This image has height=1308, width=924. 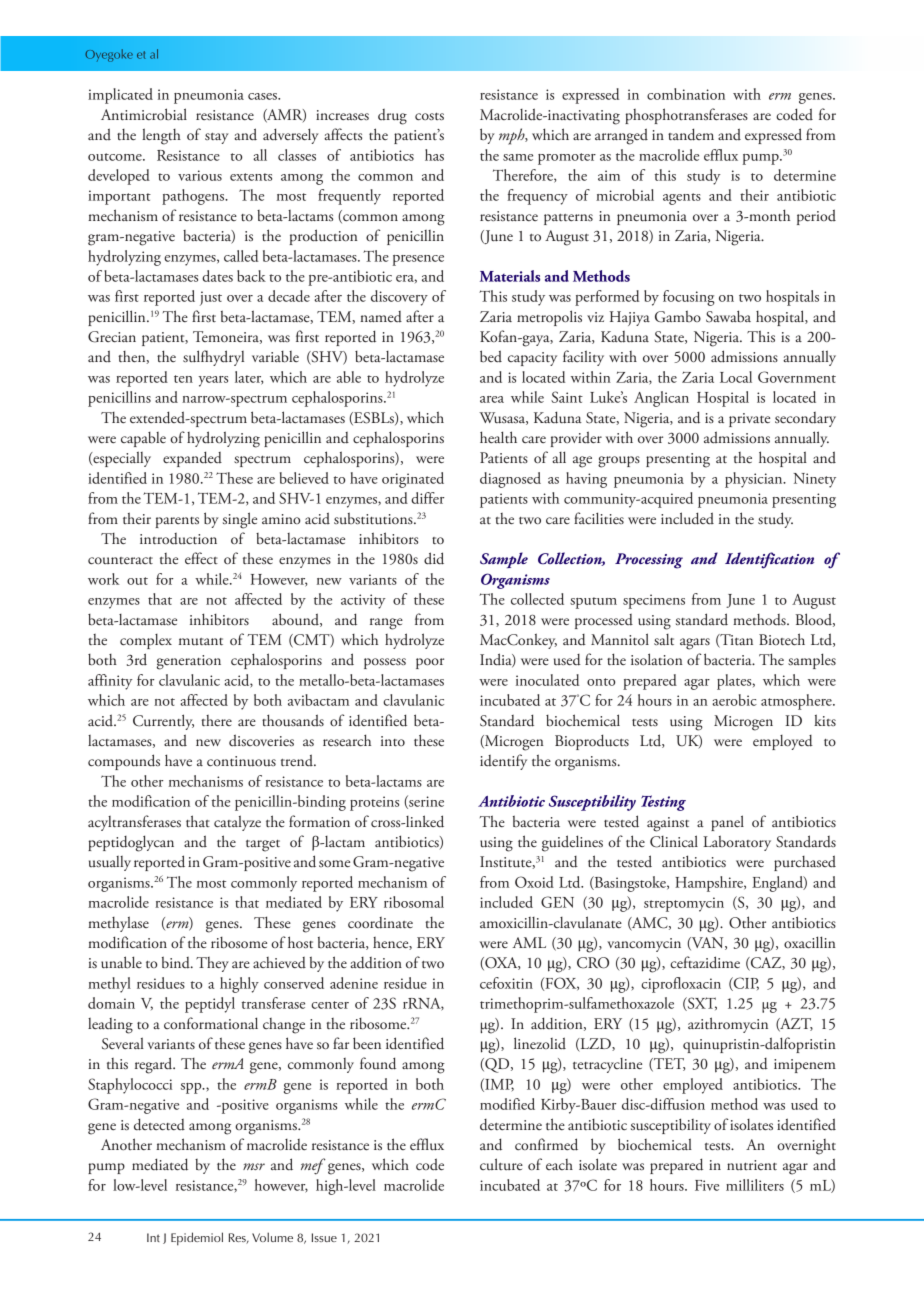 I want to click on ribosomal, so click(x=414, y=902).
